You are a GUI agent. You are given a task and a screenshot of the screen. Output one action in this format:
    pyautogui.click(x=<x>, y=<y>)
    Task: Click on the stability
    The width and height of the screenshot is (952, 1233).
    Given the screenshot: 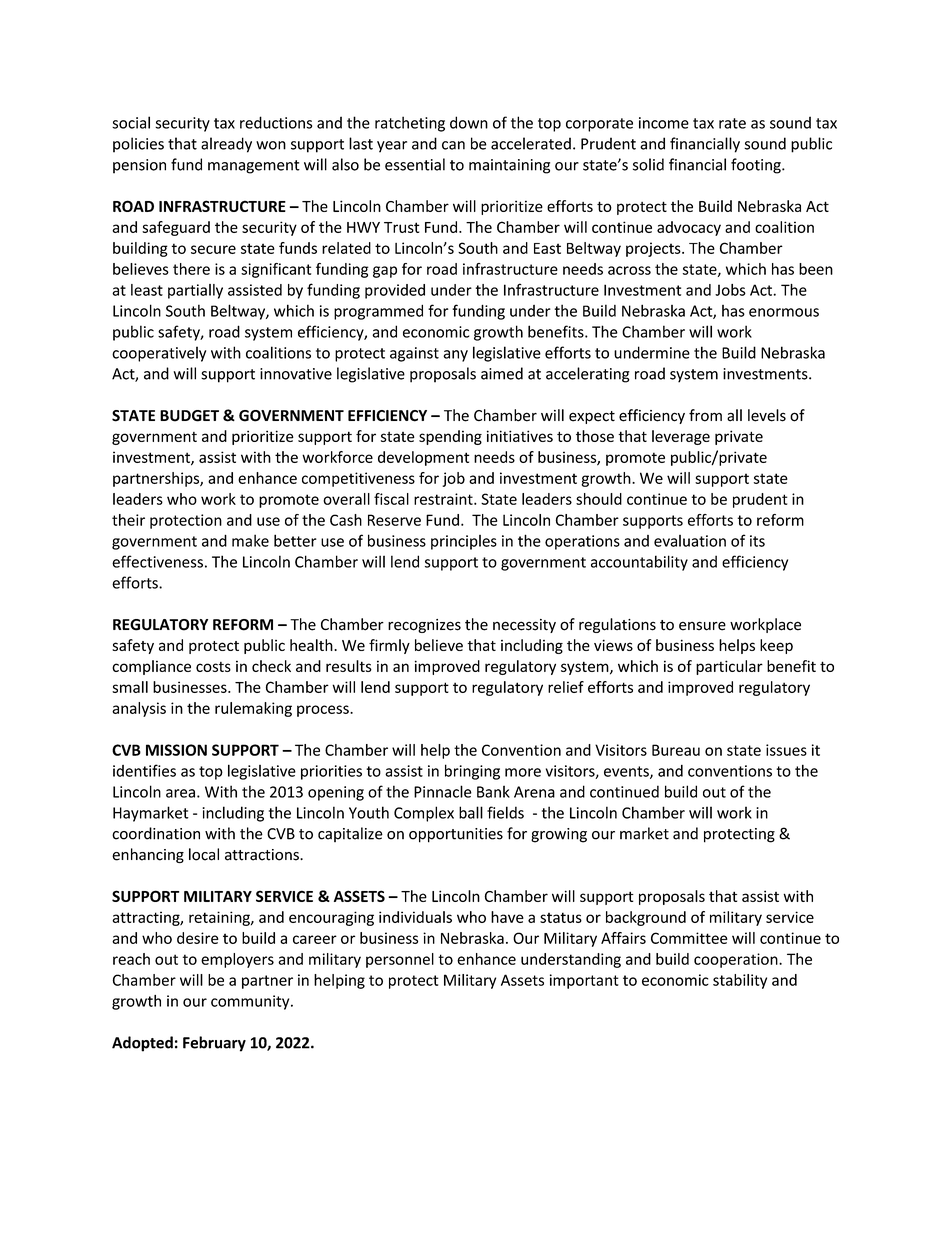 What is the action you would take?
    pyautogui.click(x=740, y=981)
